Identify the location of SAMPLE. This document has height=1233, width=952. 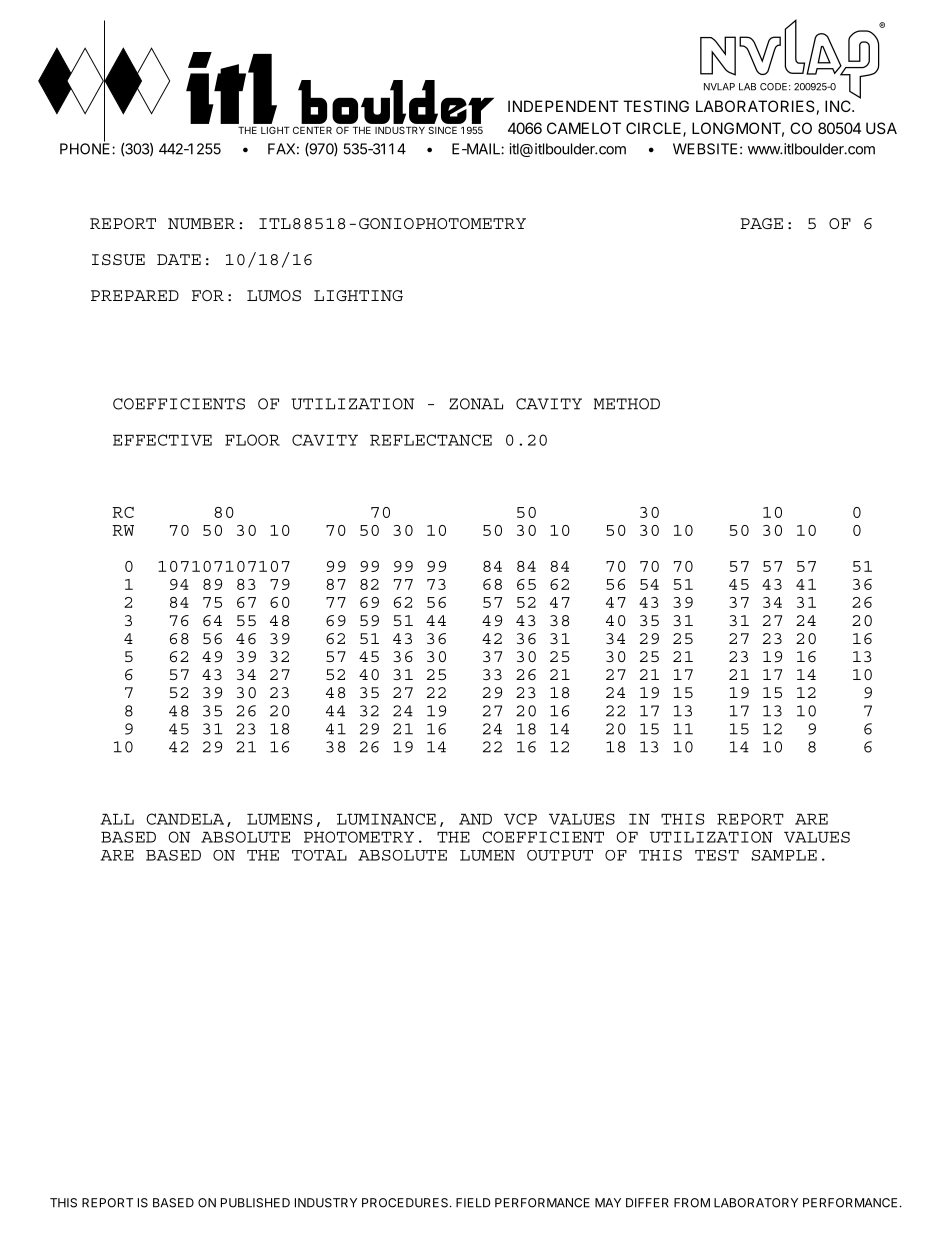
(784, 855).
